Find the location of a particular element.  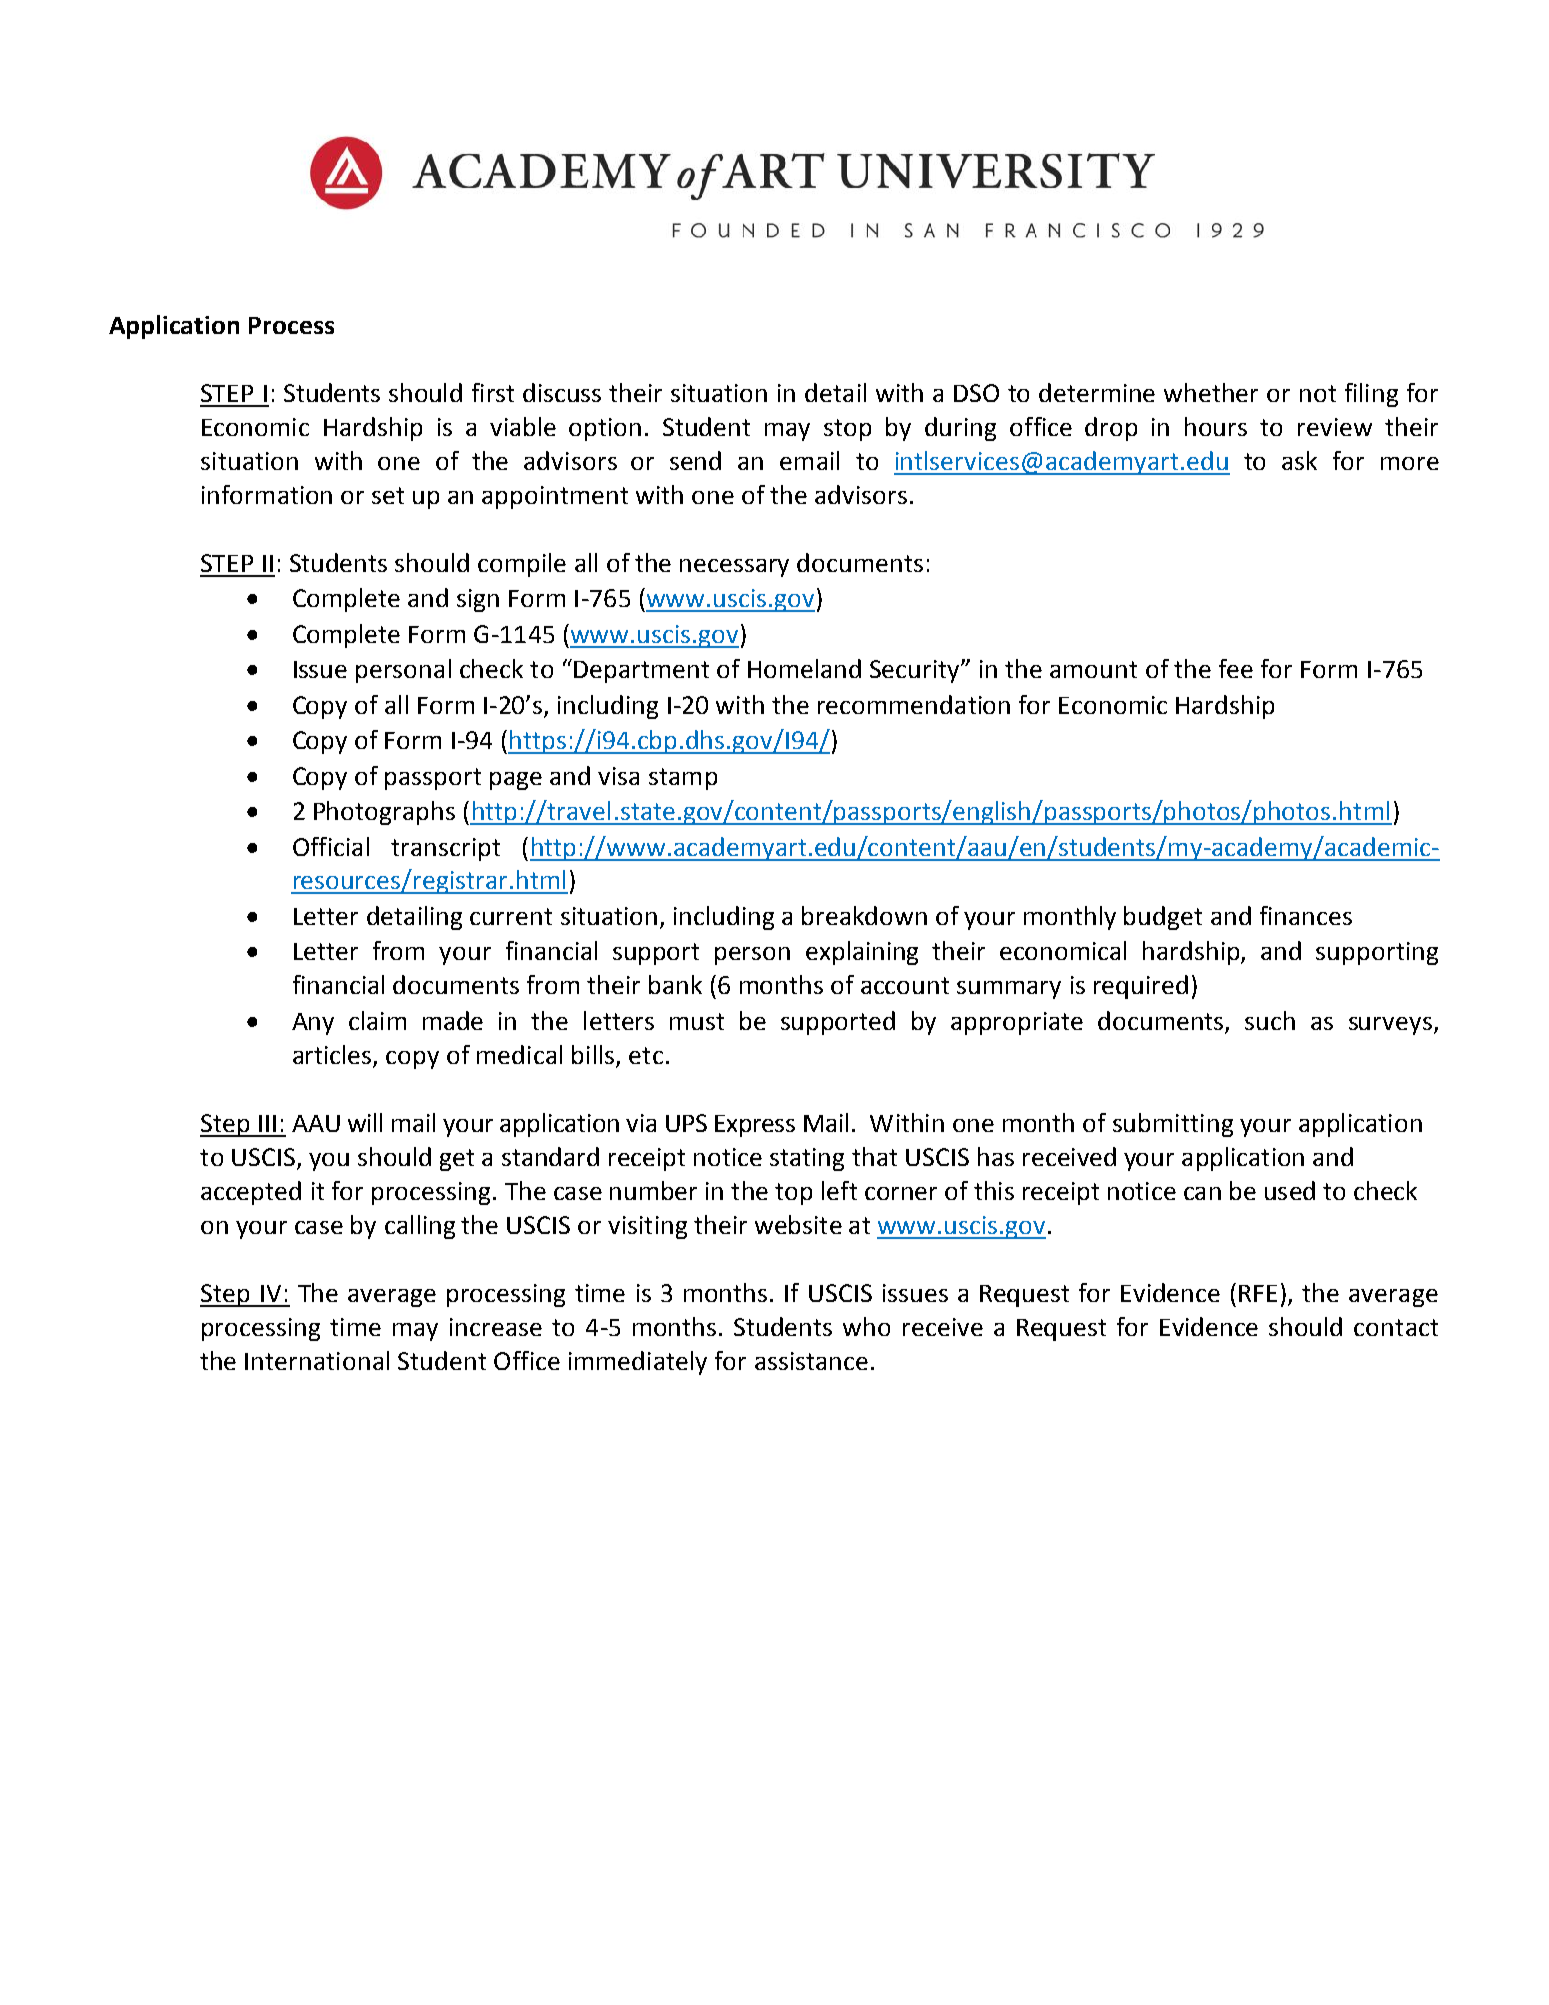

hours is located at coordinates (1216, 426).
